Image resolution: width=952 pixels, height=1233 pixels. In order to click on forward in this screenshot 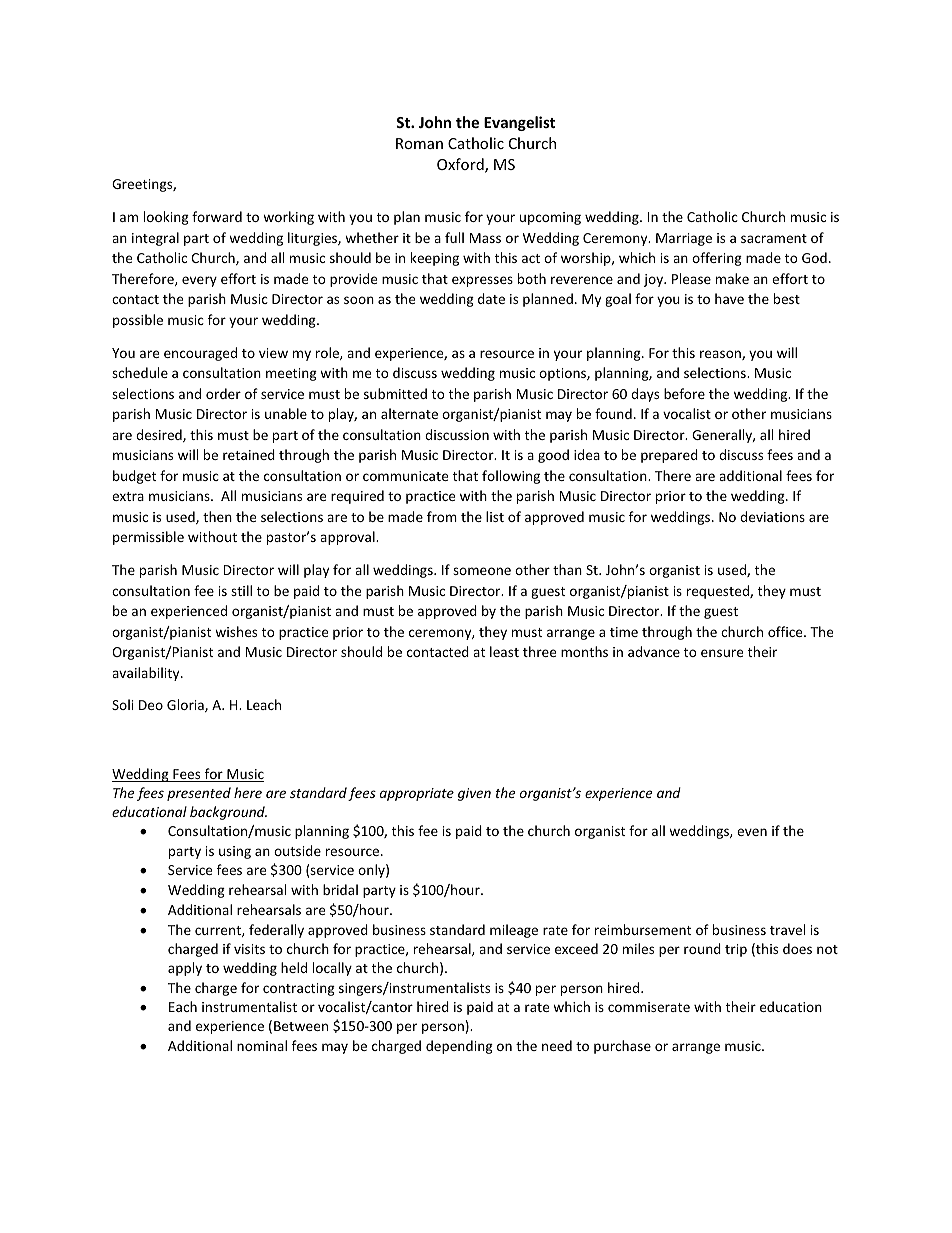, I will do `click(217, 216)`.
